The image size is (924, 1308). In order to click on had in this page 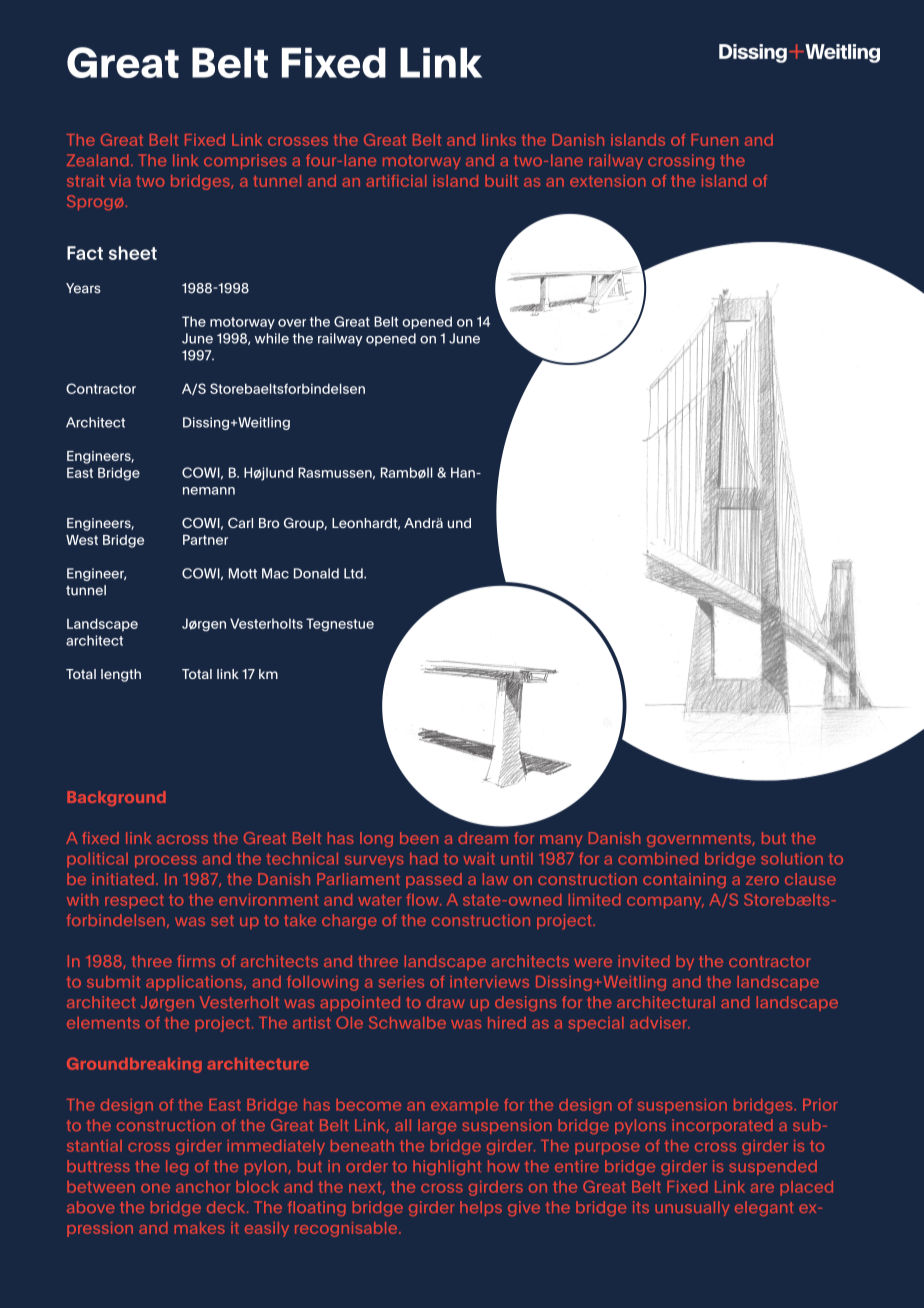, I will do `click(424, 859)`.
